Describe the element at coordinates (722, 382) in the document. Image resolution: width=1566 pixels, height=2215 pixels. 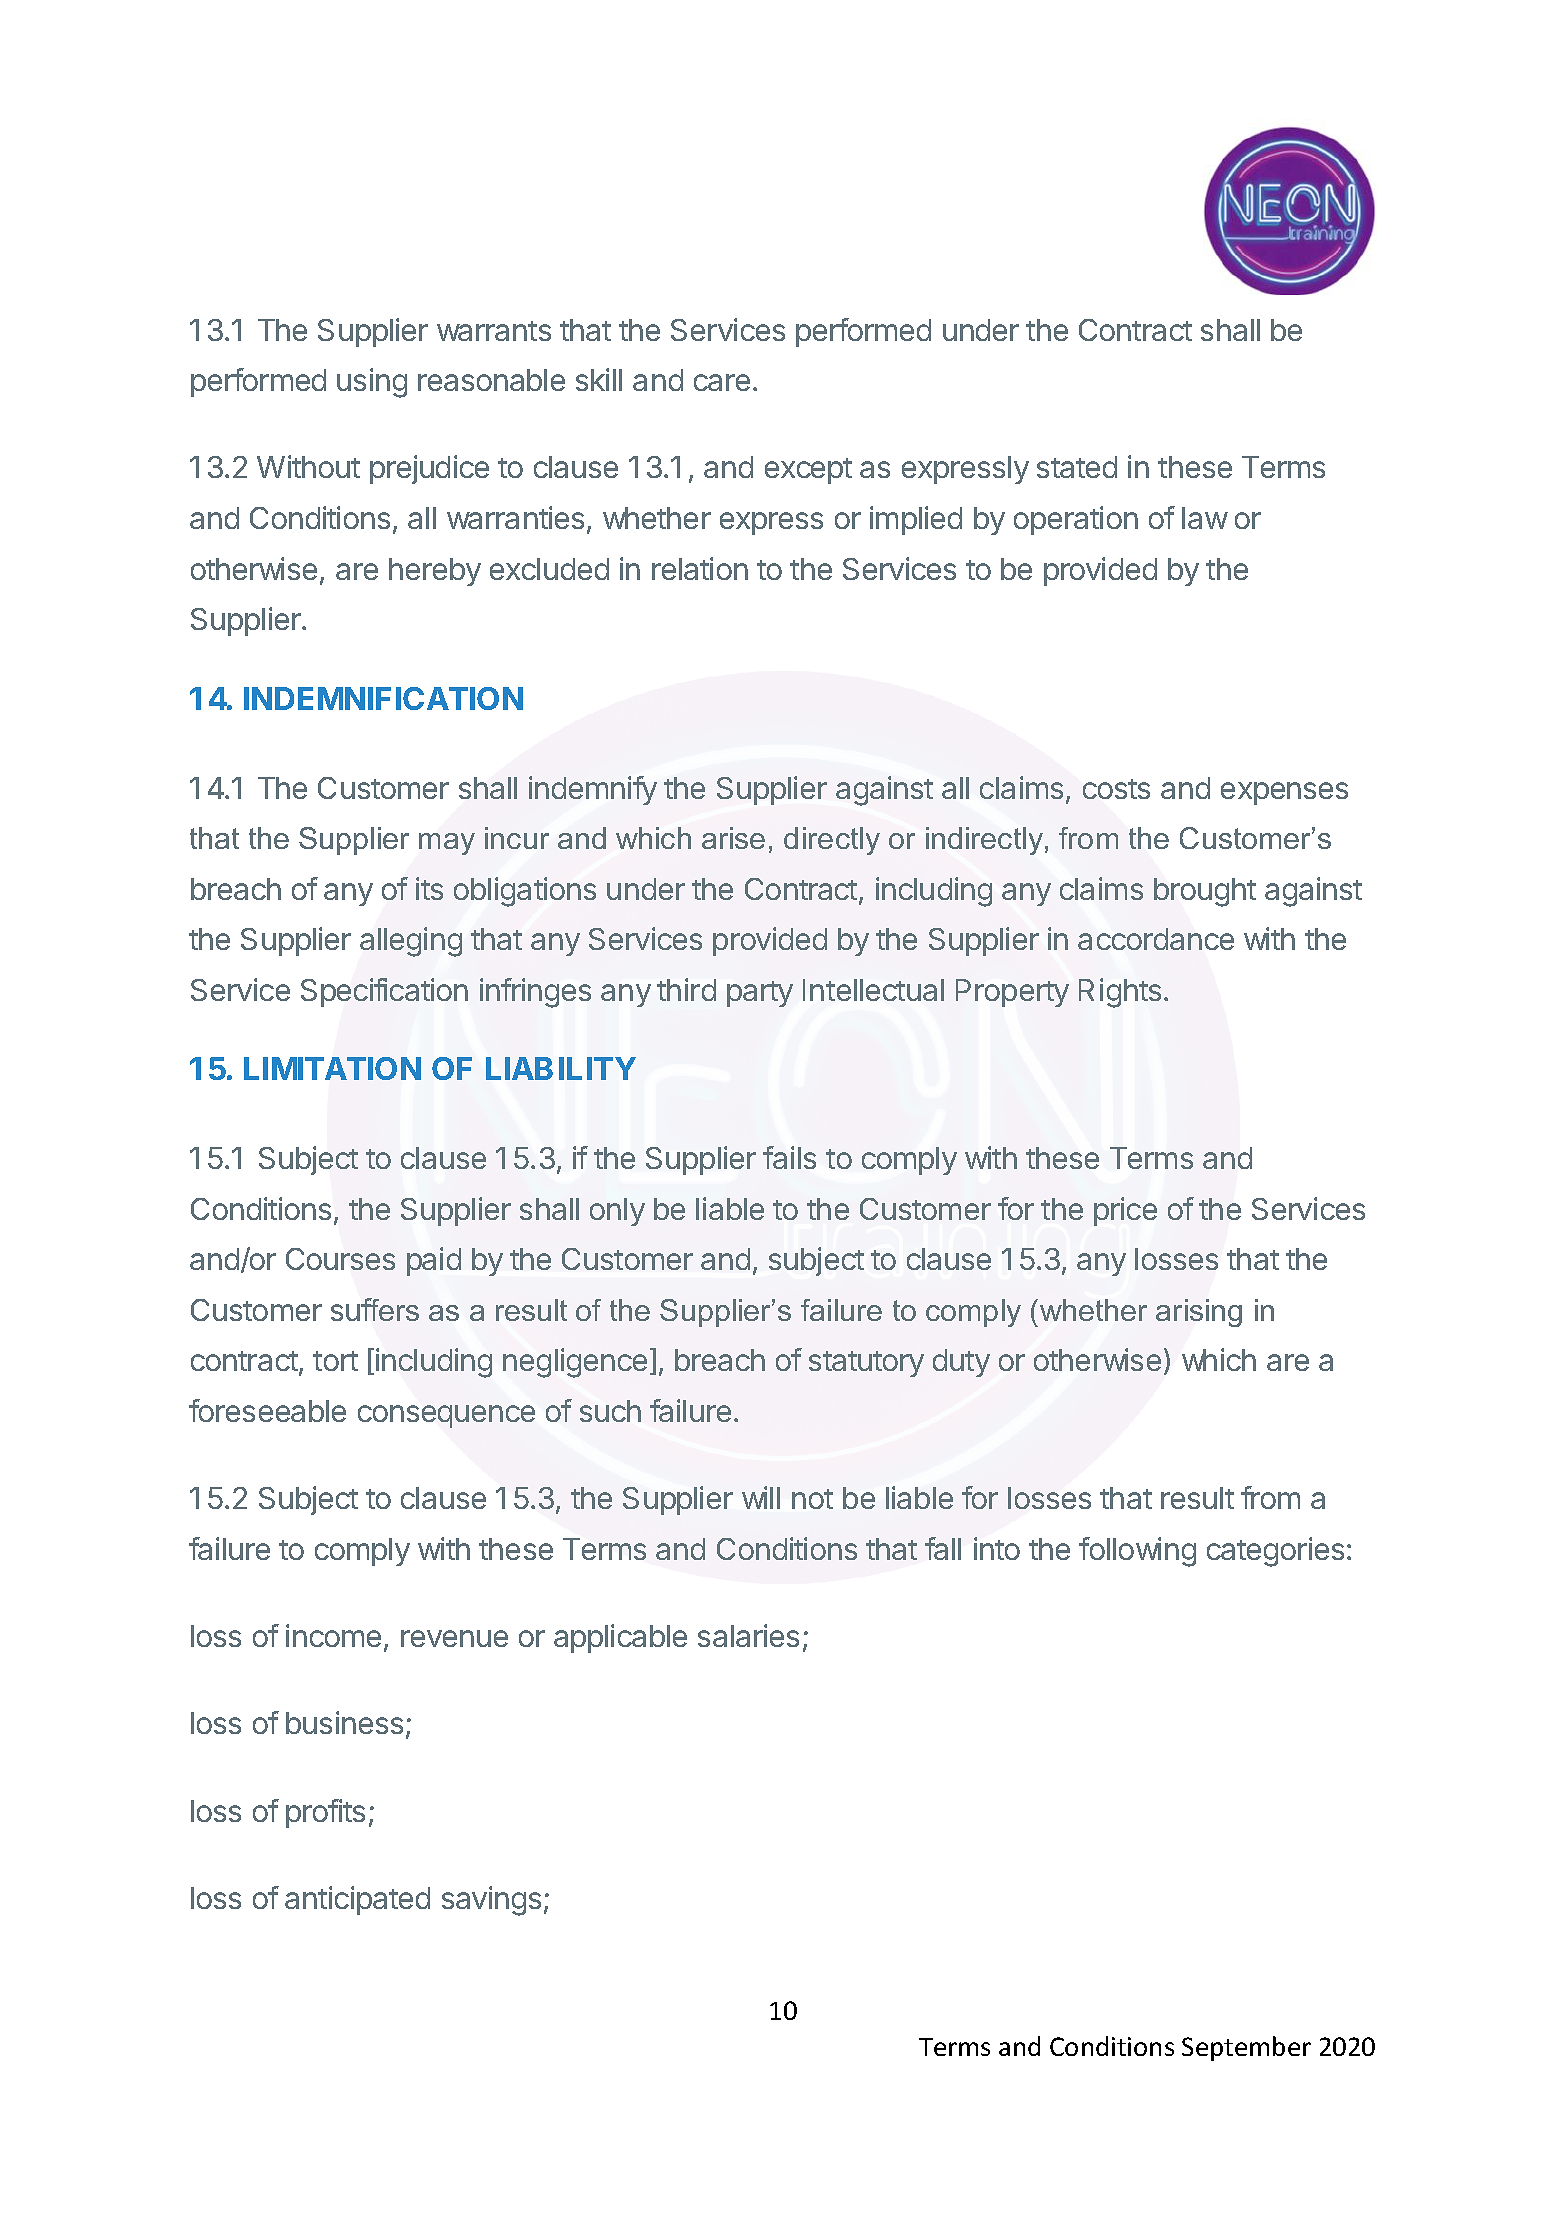
I see `care` at that location.
